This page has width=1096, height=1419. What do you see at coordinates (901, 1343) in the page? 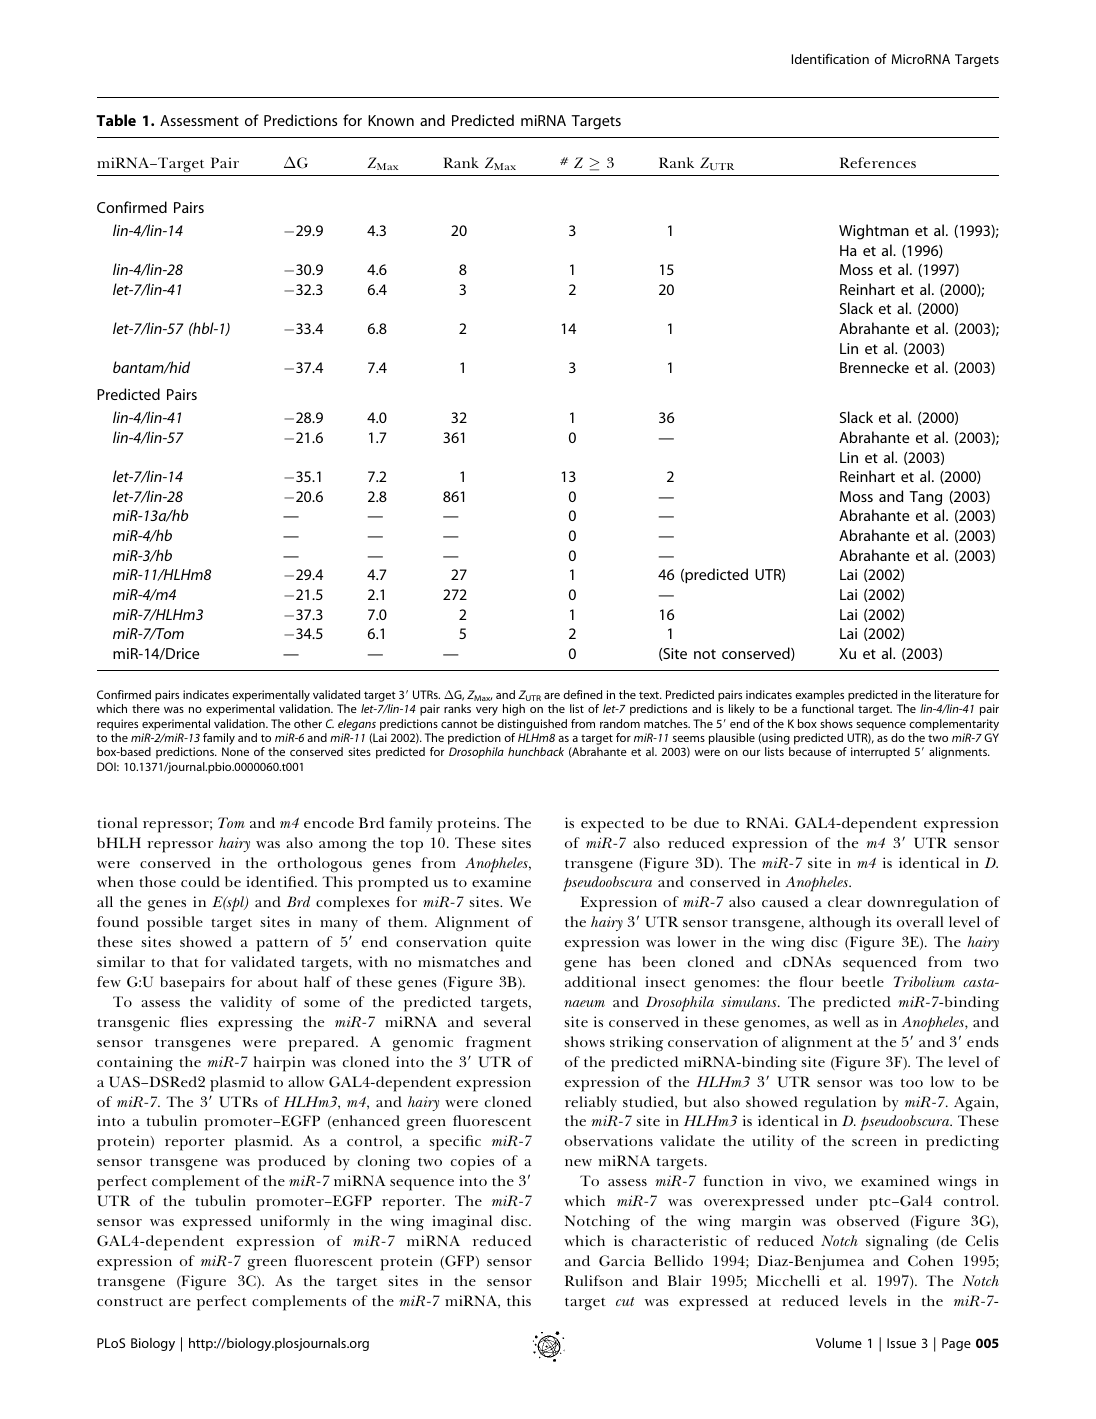
I see `Issue` at bounding box center [901, 1343].
